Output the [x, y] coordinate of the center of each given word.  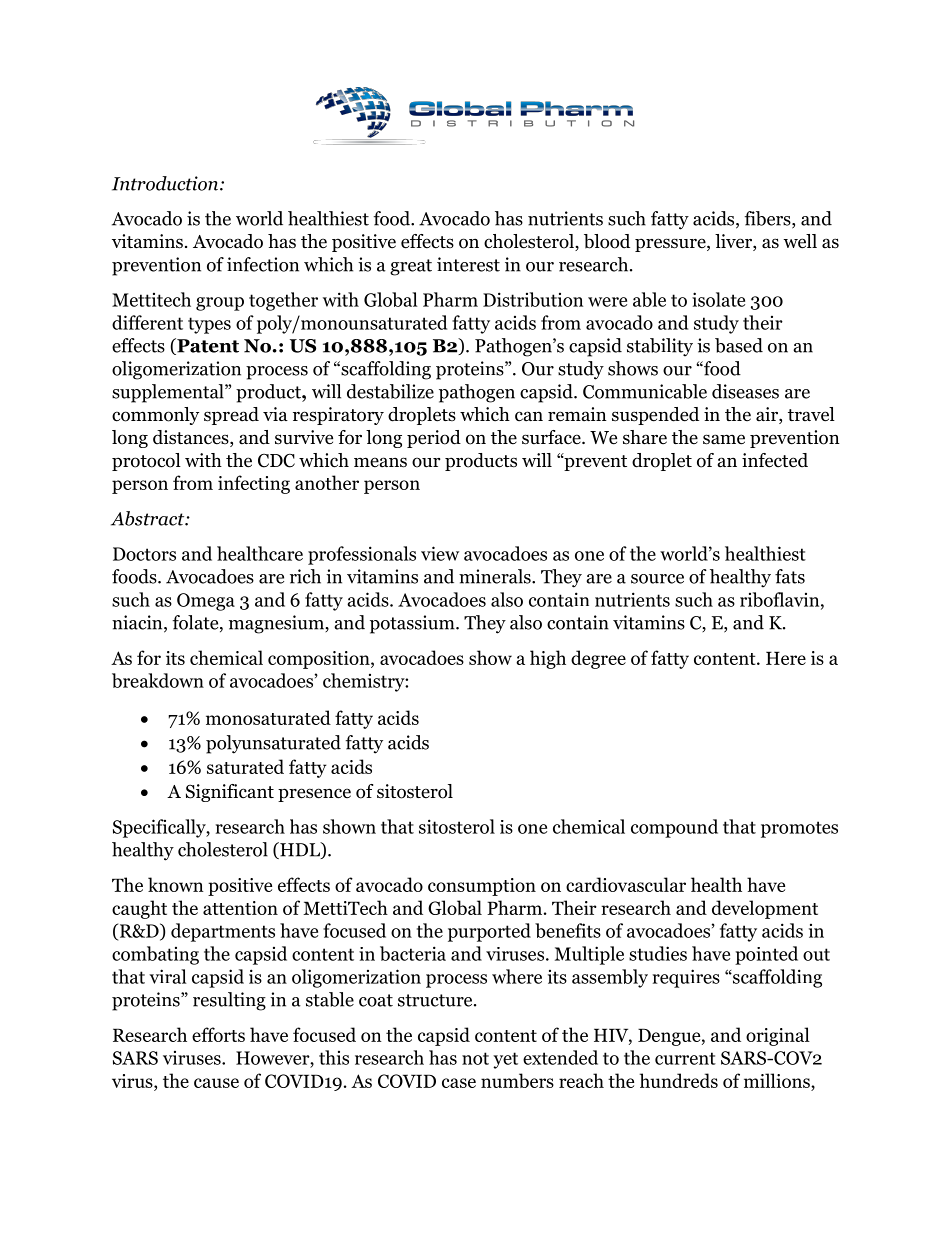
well [800, 241]
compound [674, 828]
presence [314, 795]
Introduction [165, 183]
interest [468, 264]
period [434, 439]
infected [775, 460]
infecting [254, 484]
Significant [230, 793]
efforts [218, 1034]
